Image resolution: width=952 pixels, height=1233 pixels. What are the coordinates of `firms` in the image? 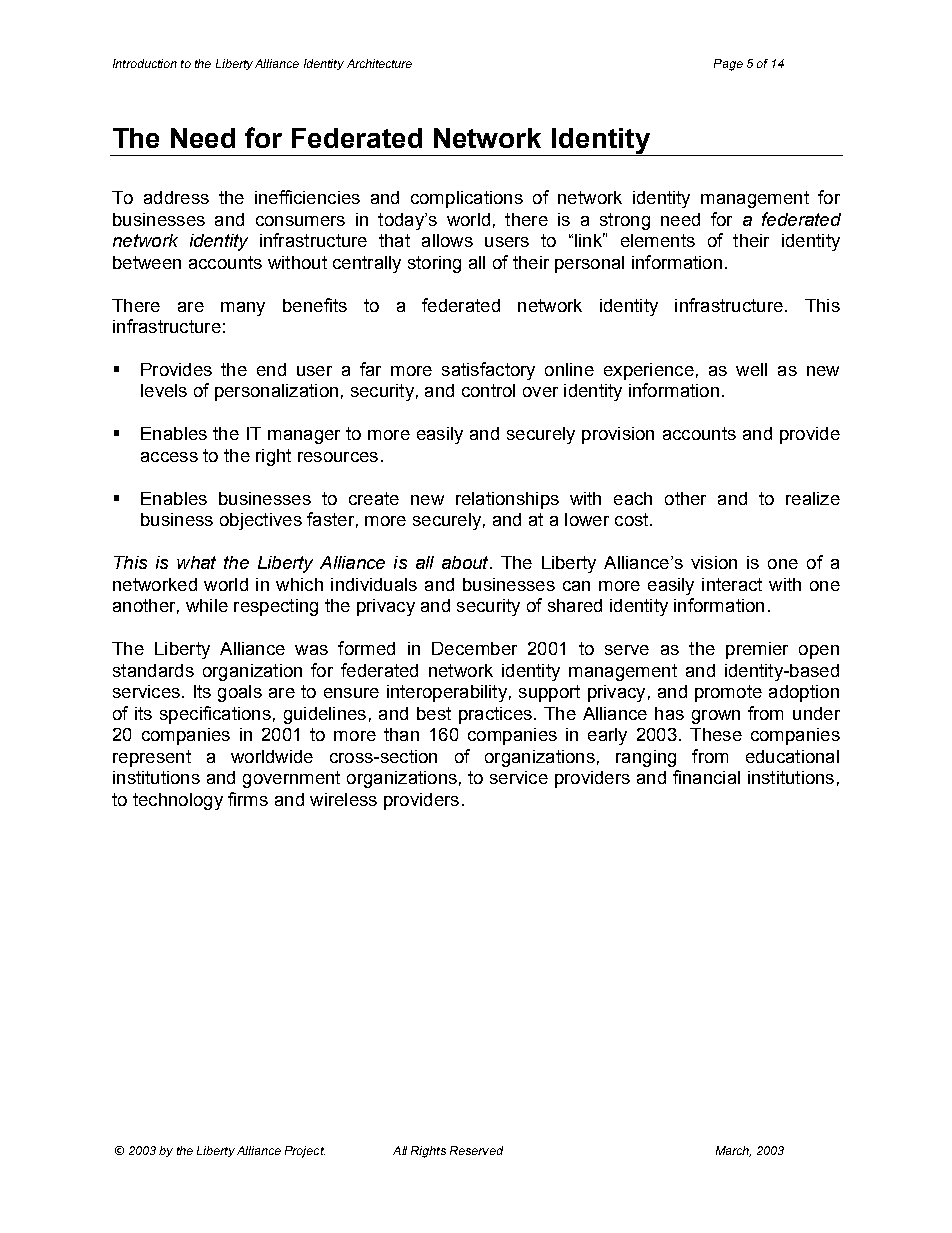 It's located at (248, 799).
